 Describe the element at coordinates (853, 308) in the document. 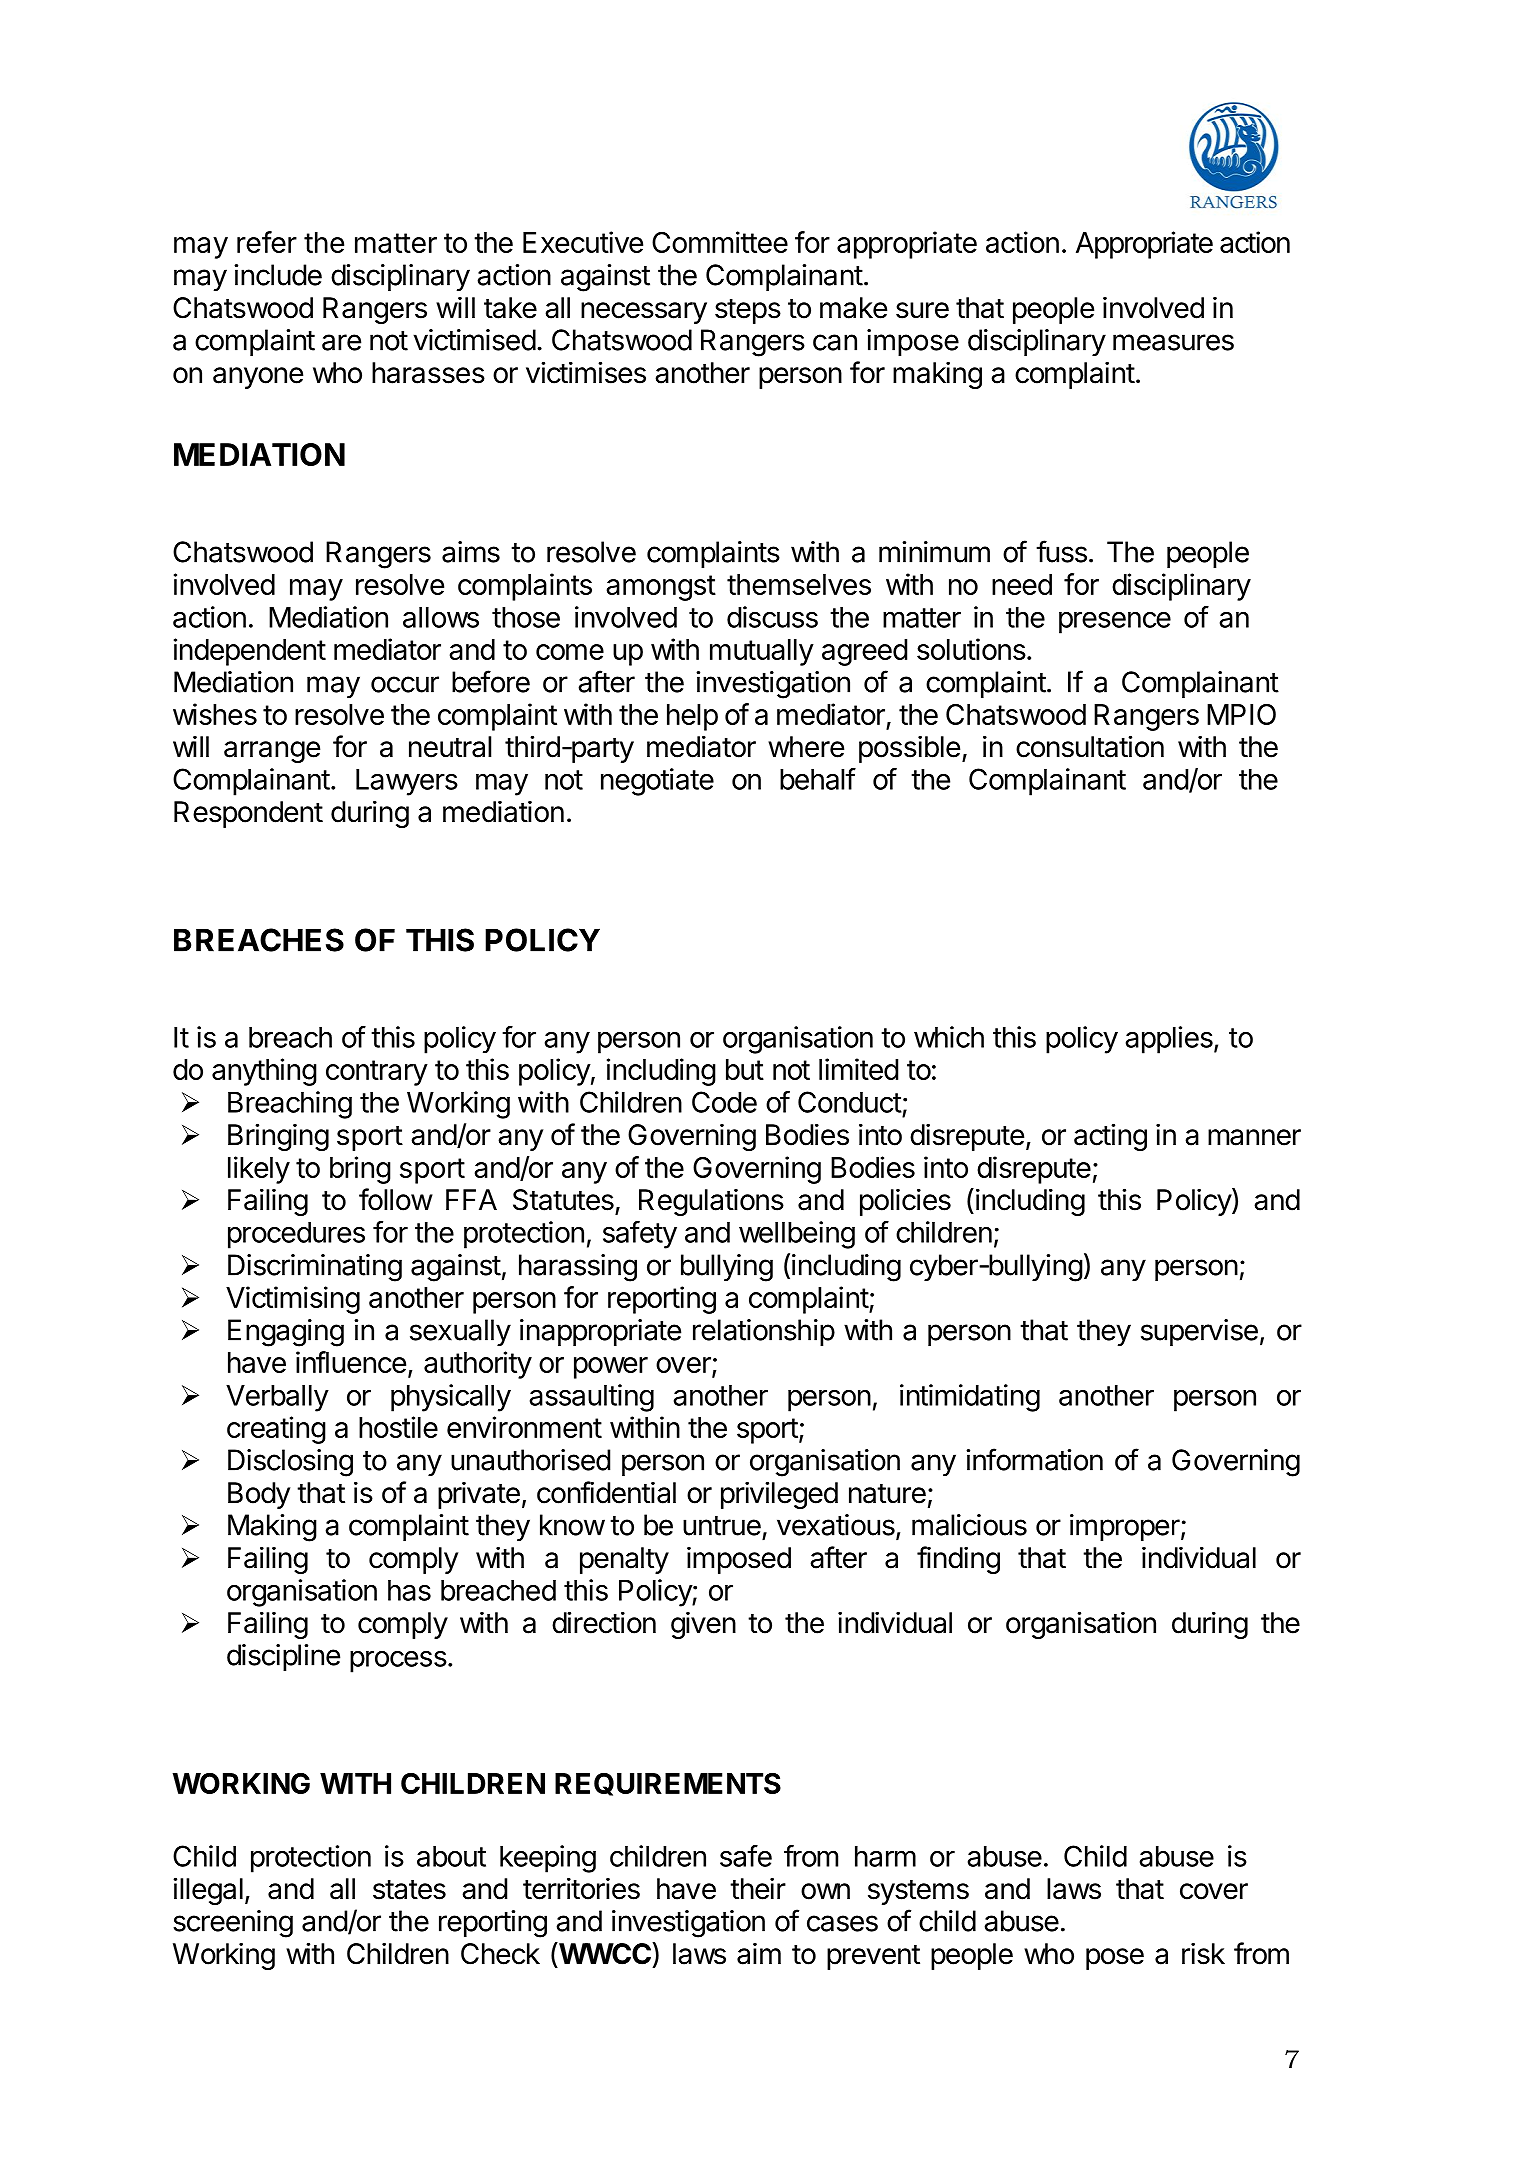

I see `make` at that location.
